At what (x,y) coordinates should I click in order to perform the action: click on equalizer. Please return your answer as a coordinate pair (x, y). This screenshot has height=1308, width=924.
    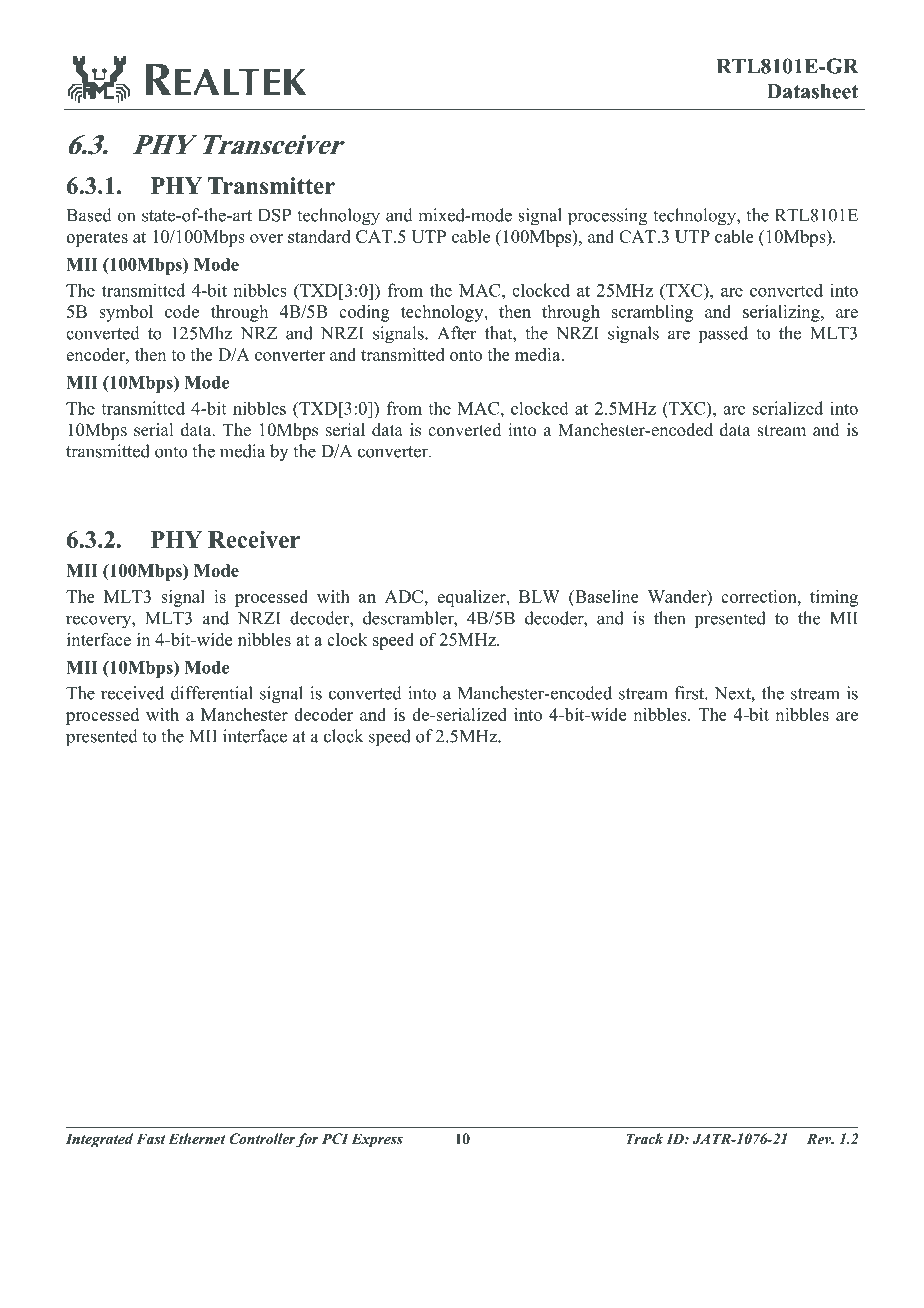
    Looking at the image, I should click on (472, 598).
